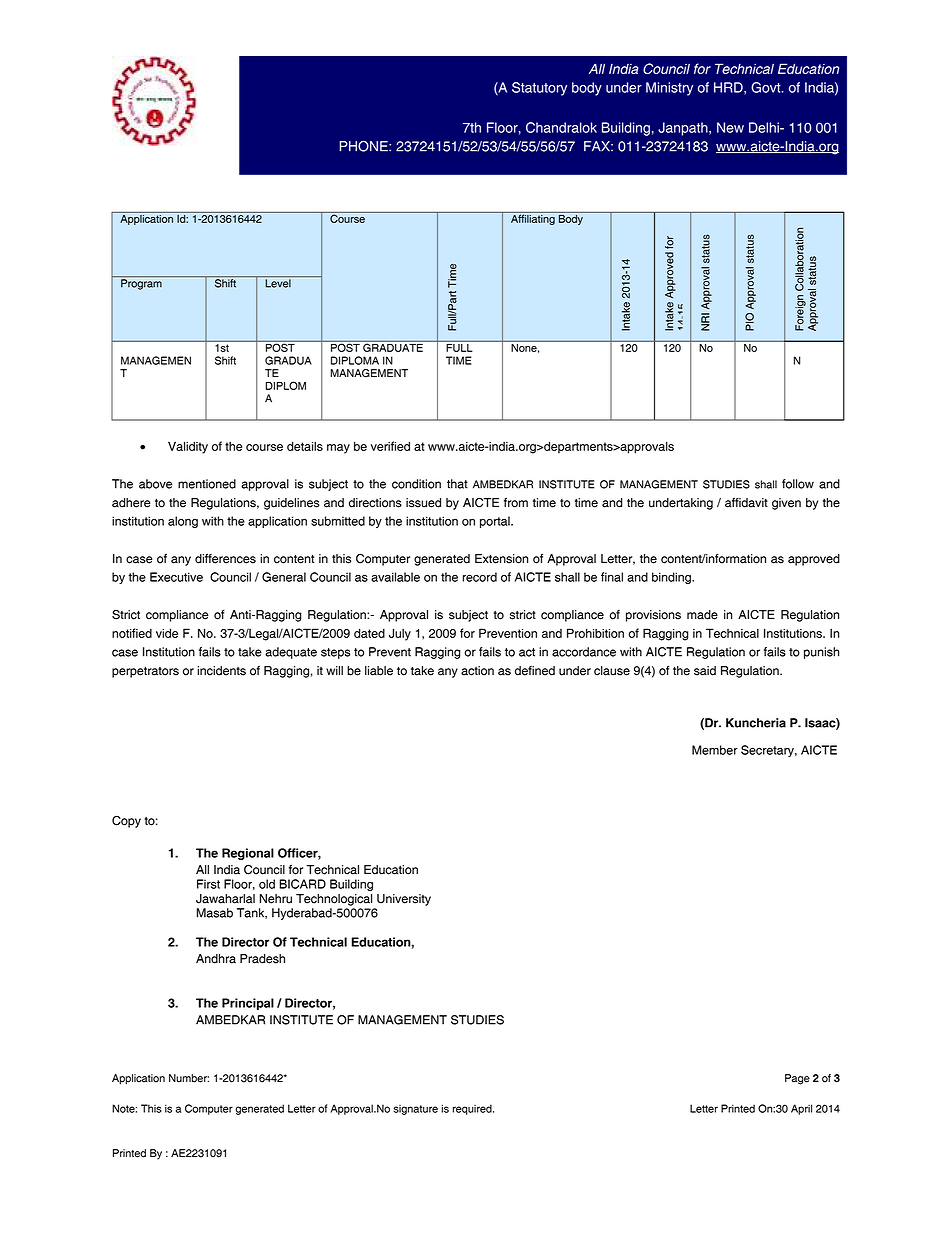  Describe the element at coordinates (126, 822) in the screenshot. I see `Copy` at that location.
